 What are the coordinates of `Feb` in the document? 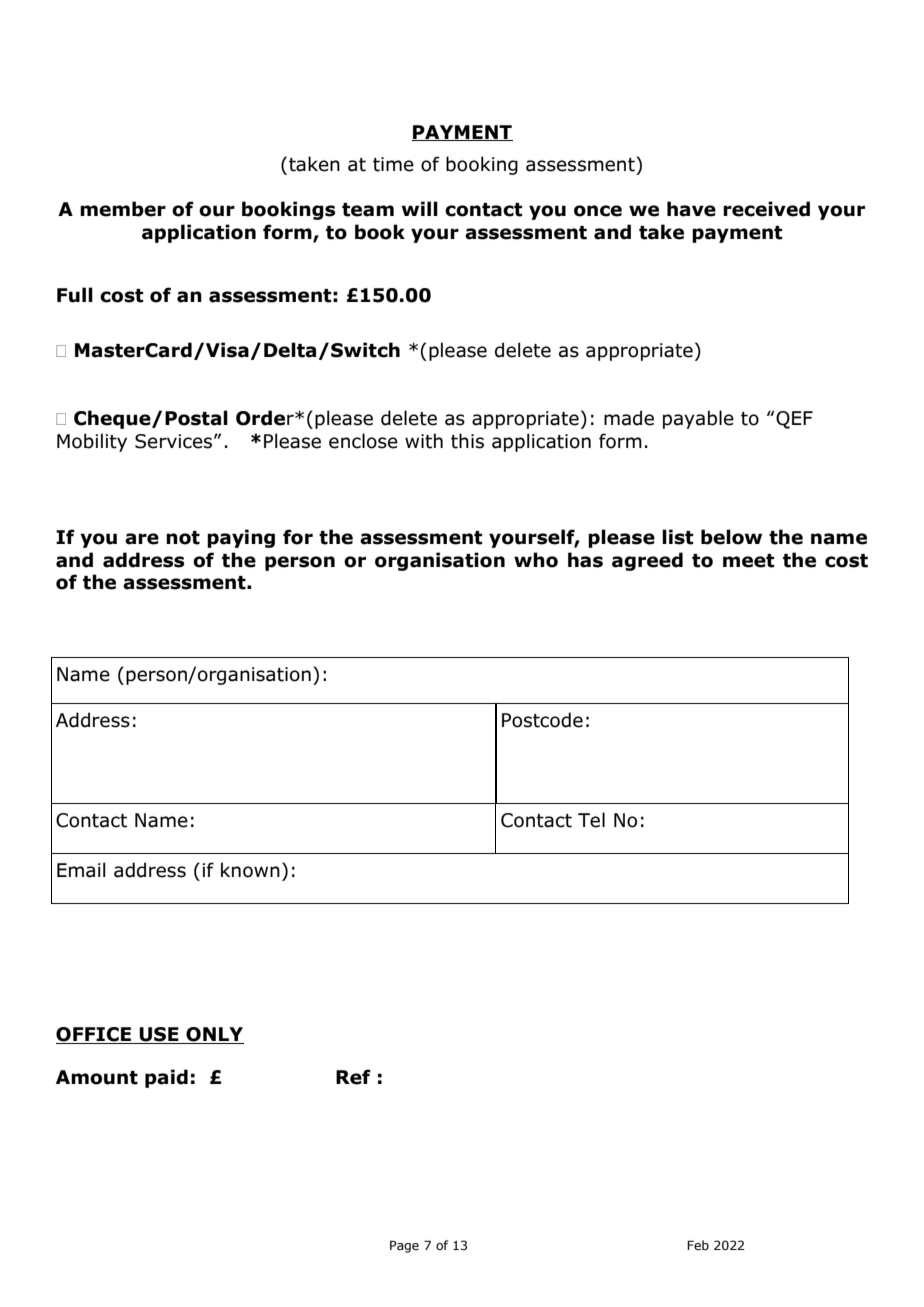 It's located at (698, 1245).
